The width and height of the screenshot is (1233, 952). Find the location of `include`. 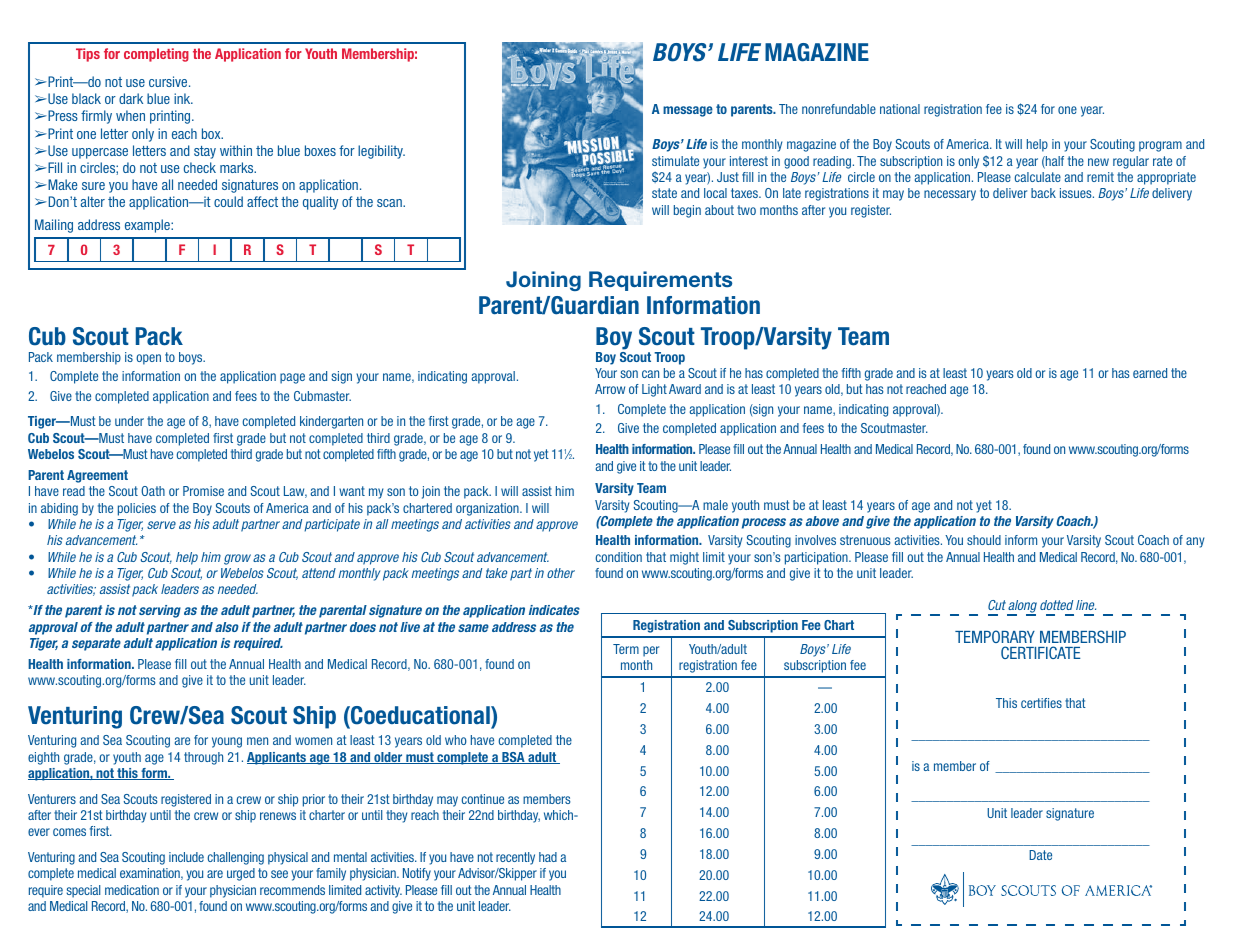

include is located at coordinates (186, 857).
